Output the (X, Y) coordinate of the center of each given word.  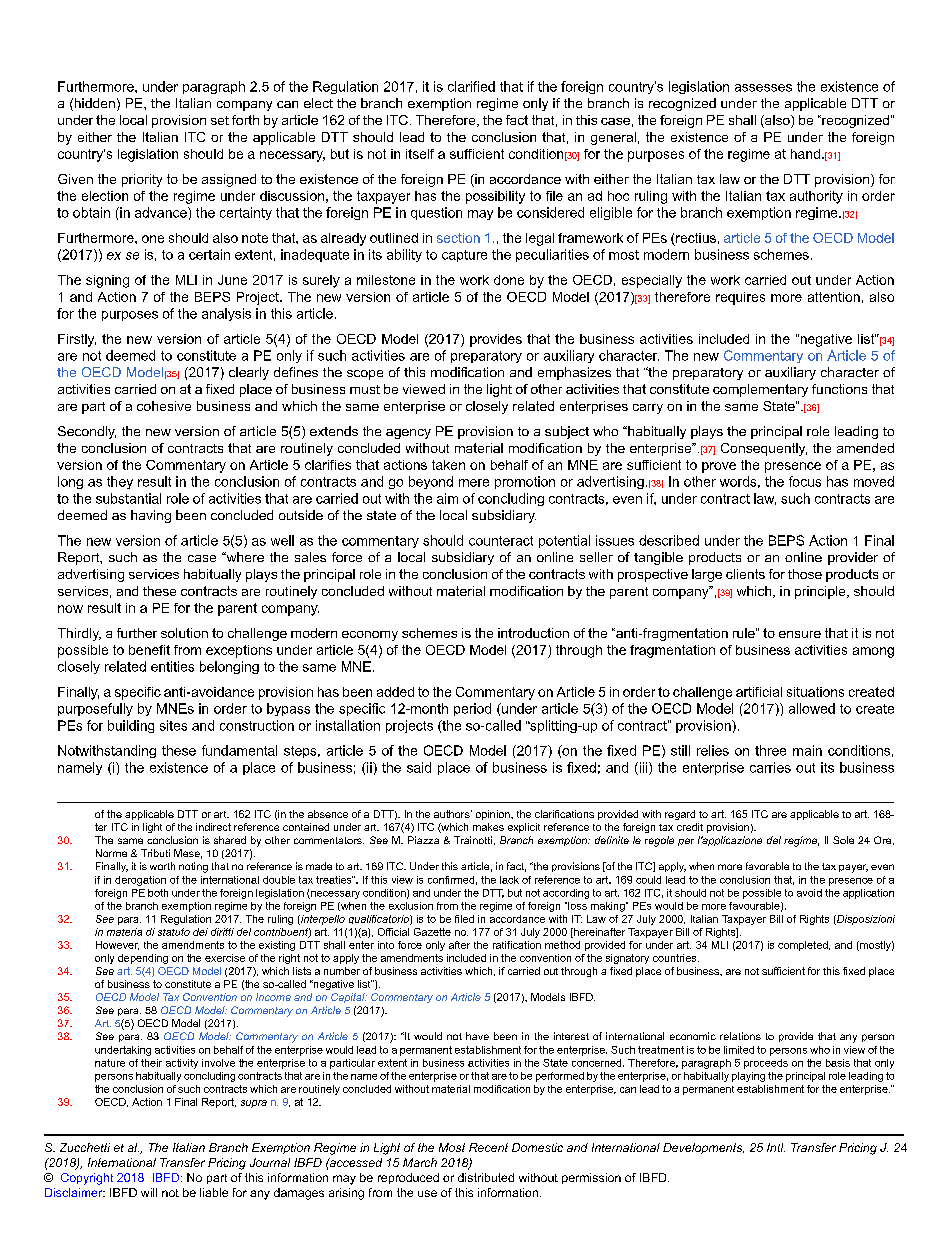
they (120, 482)
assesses (763, 88)
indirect (213, 827)
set (220, 120)
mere (474, 483)
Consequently (764, 449)
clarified (471, 86)
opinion (494, 815)
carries (770, 767)
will (149, 1192)
